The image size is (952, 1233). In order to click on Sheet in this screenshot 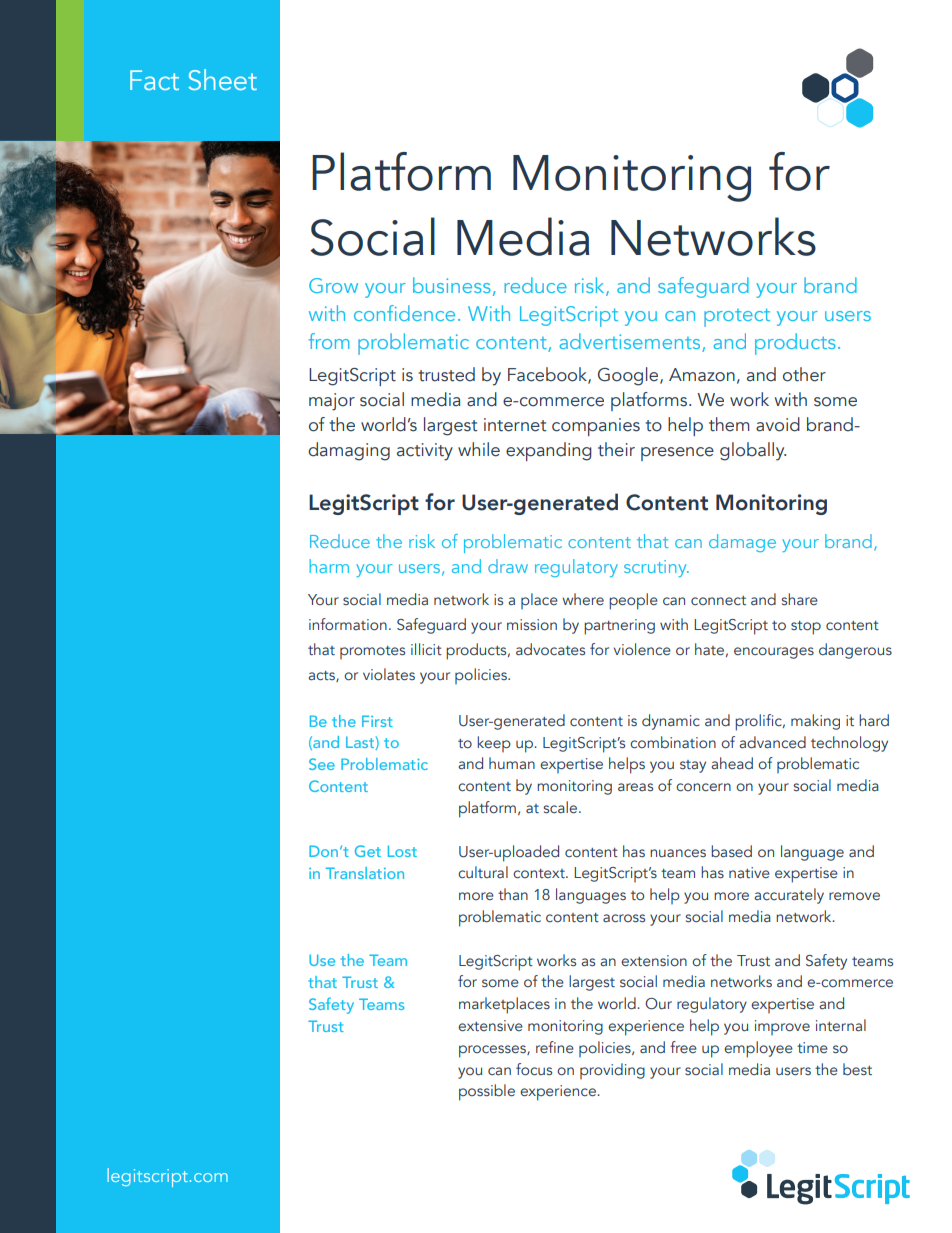, I will do `click(223, 79)`.
